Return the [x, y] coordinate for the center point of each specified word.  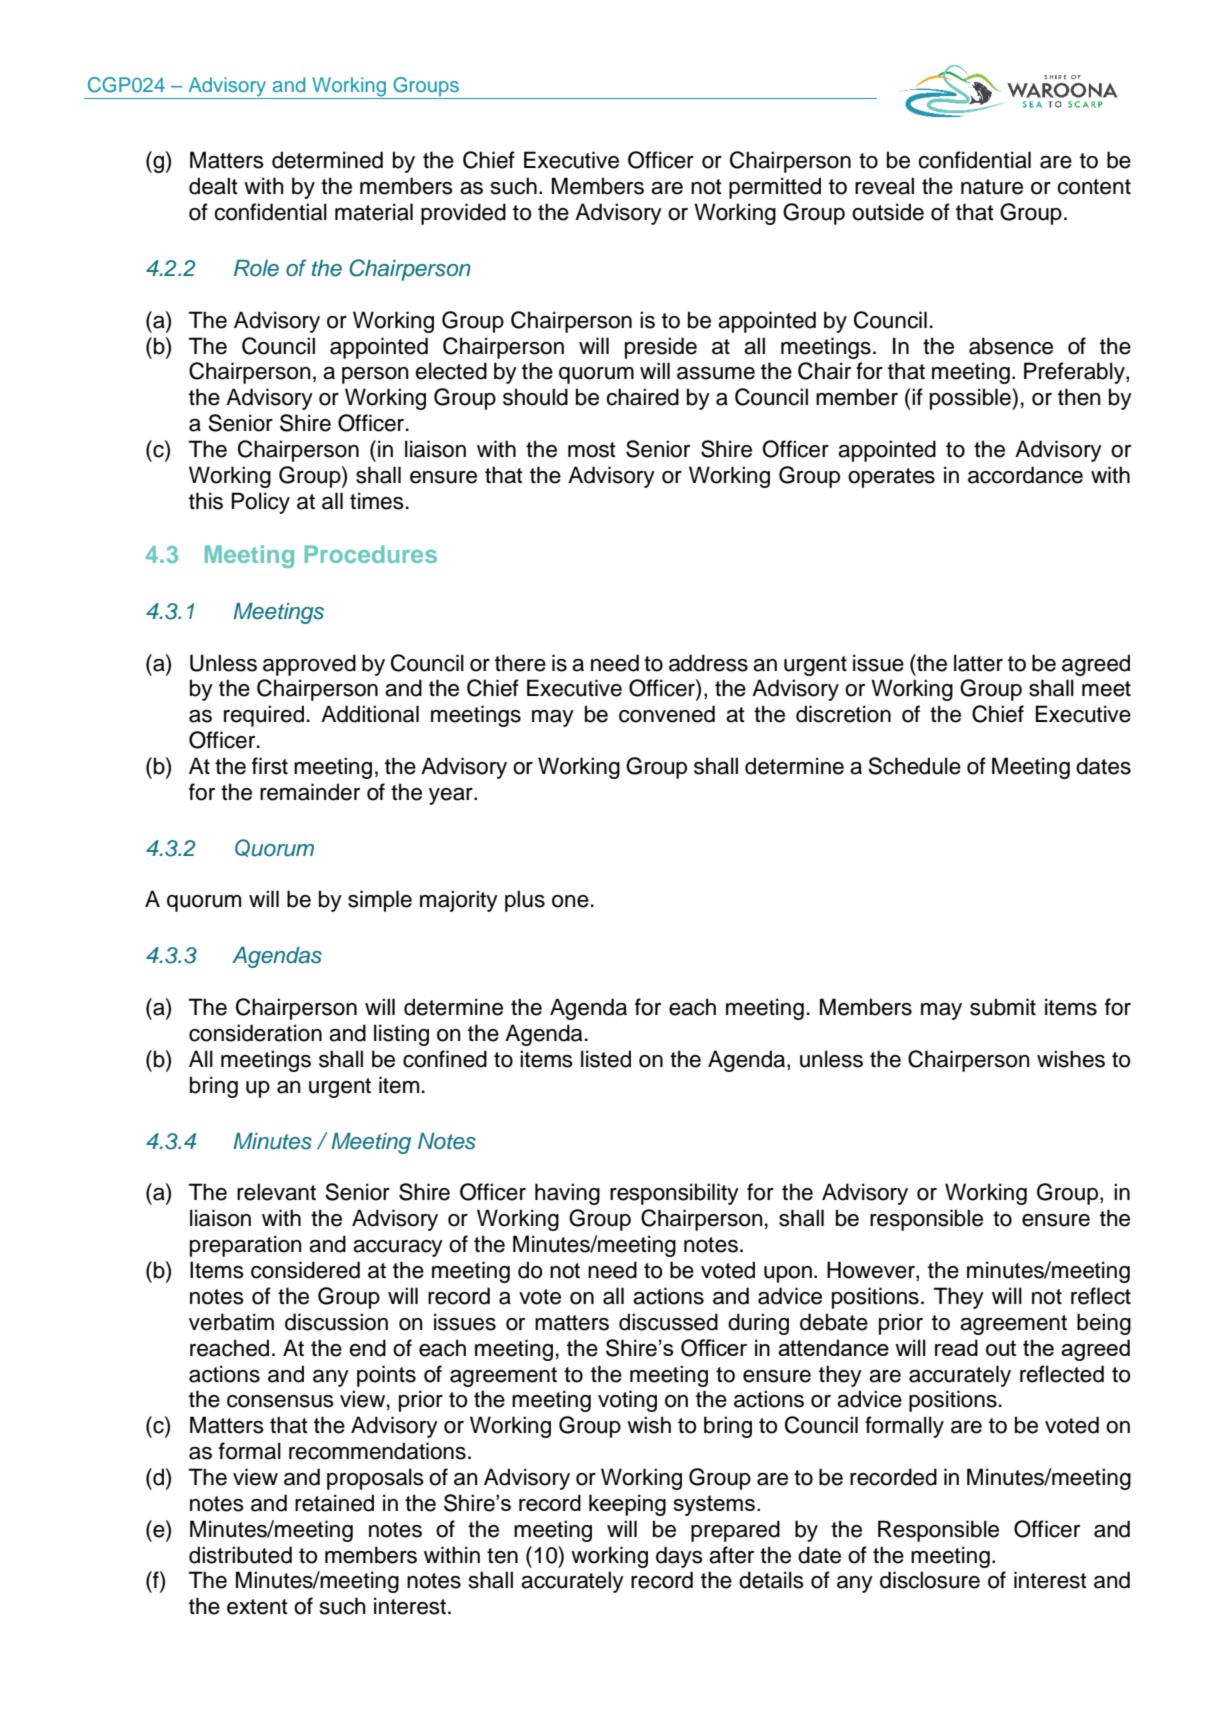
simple [380, 901]
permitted [775, 188]
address [708, 663]
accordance [1025, 475]
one [570, 901]
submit [1003, 1007]
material [374, 212]
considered [305, 1270]
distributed [240, 1555]
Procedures [371, 554]
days [679, 1557]
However [872, 1271]
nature [992, 187]
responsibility [674, 1194]
